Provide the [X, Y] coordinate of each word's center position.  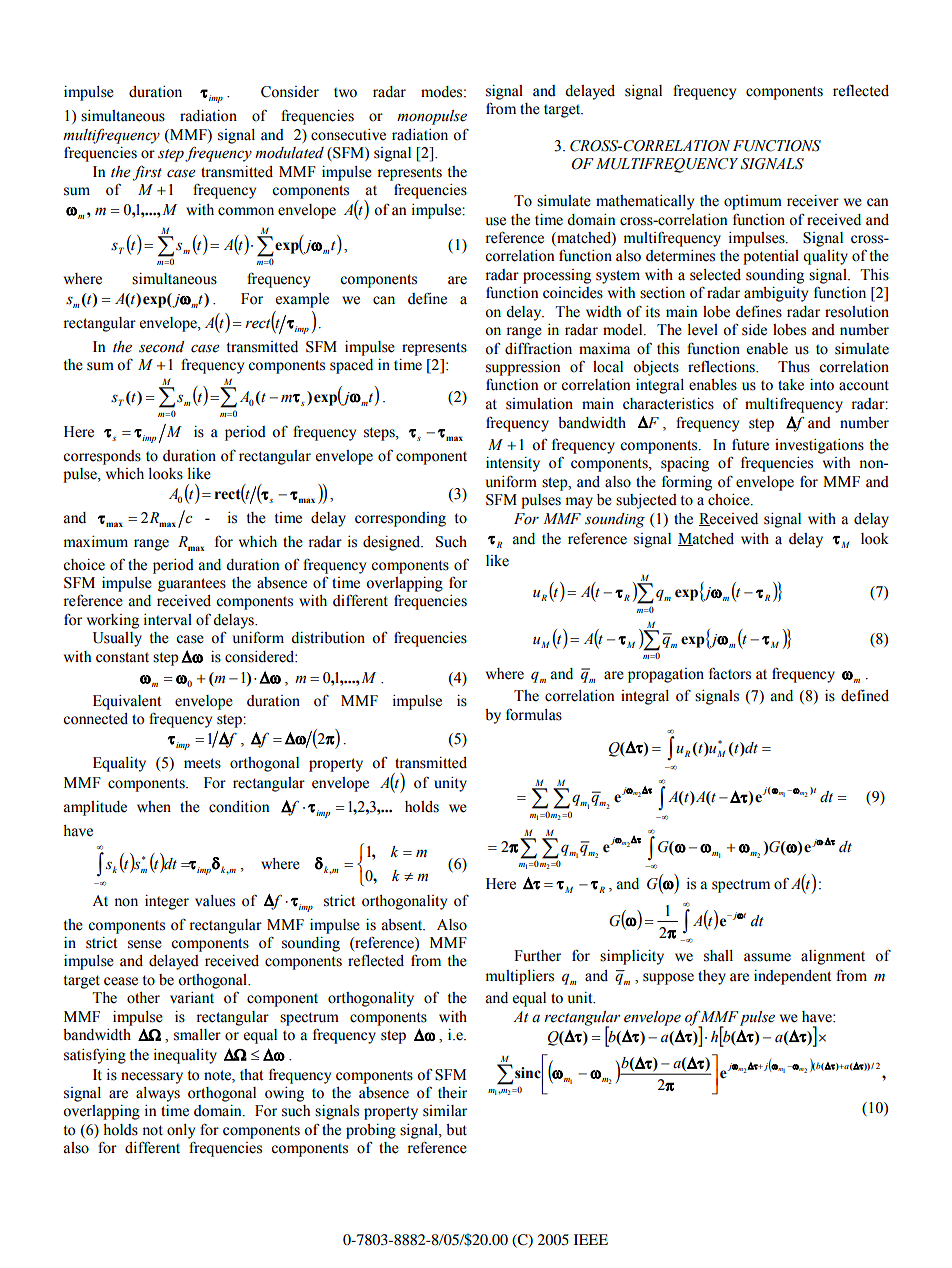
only [181, 1131]
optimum [753, 202]
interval [168, 620]
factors [730, 674]
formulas [534, 715]
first [147, 173]
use [496, 221]
